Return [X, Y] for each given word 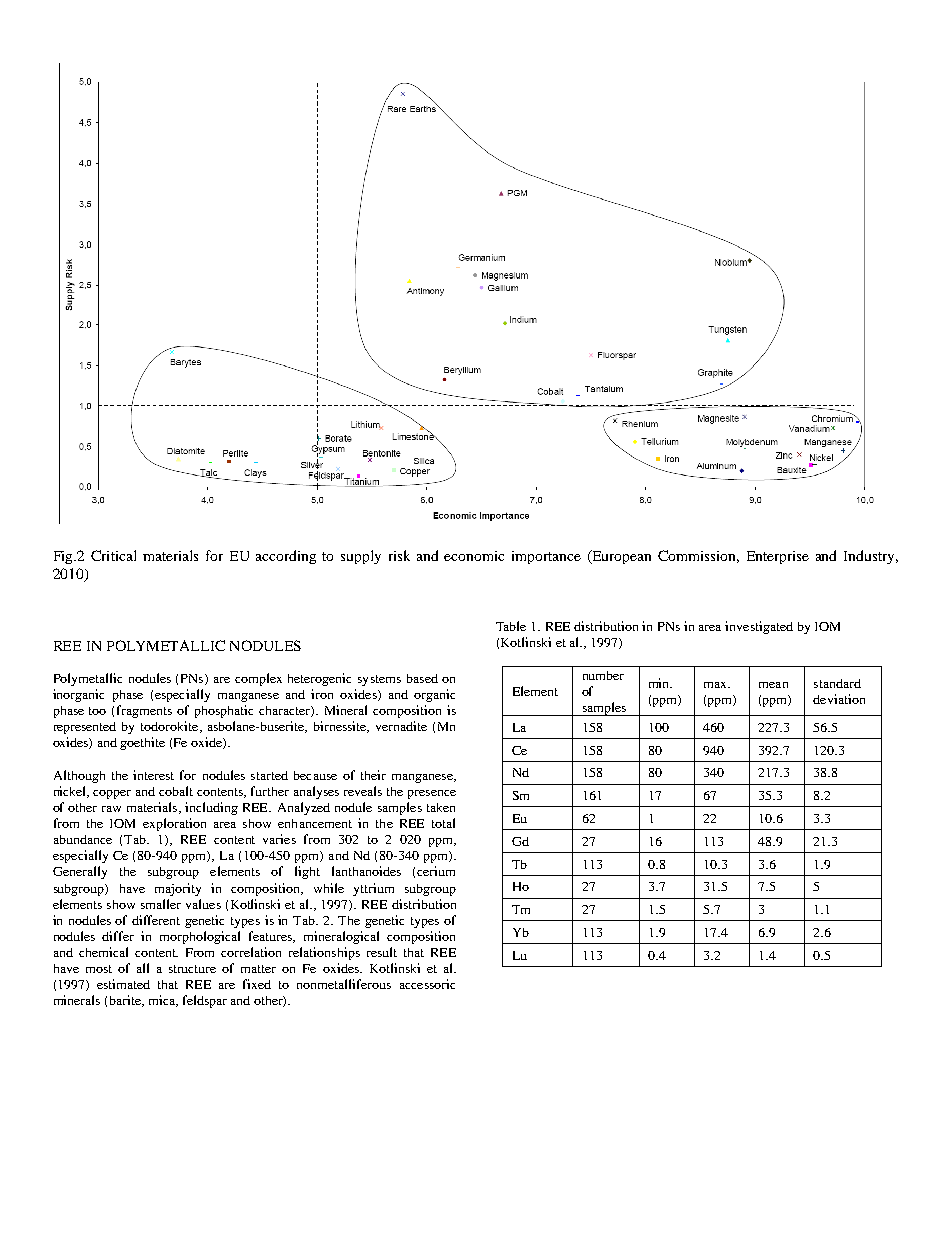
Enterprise [778, 557]
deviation [839, 699]
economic [474, 556]
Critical [113, 555]
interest [153, 775]
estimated [123, 984]
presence [432, 794]
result [382, 952]
